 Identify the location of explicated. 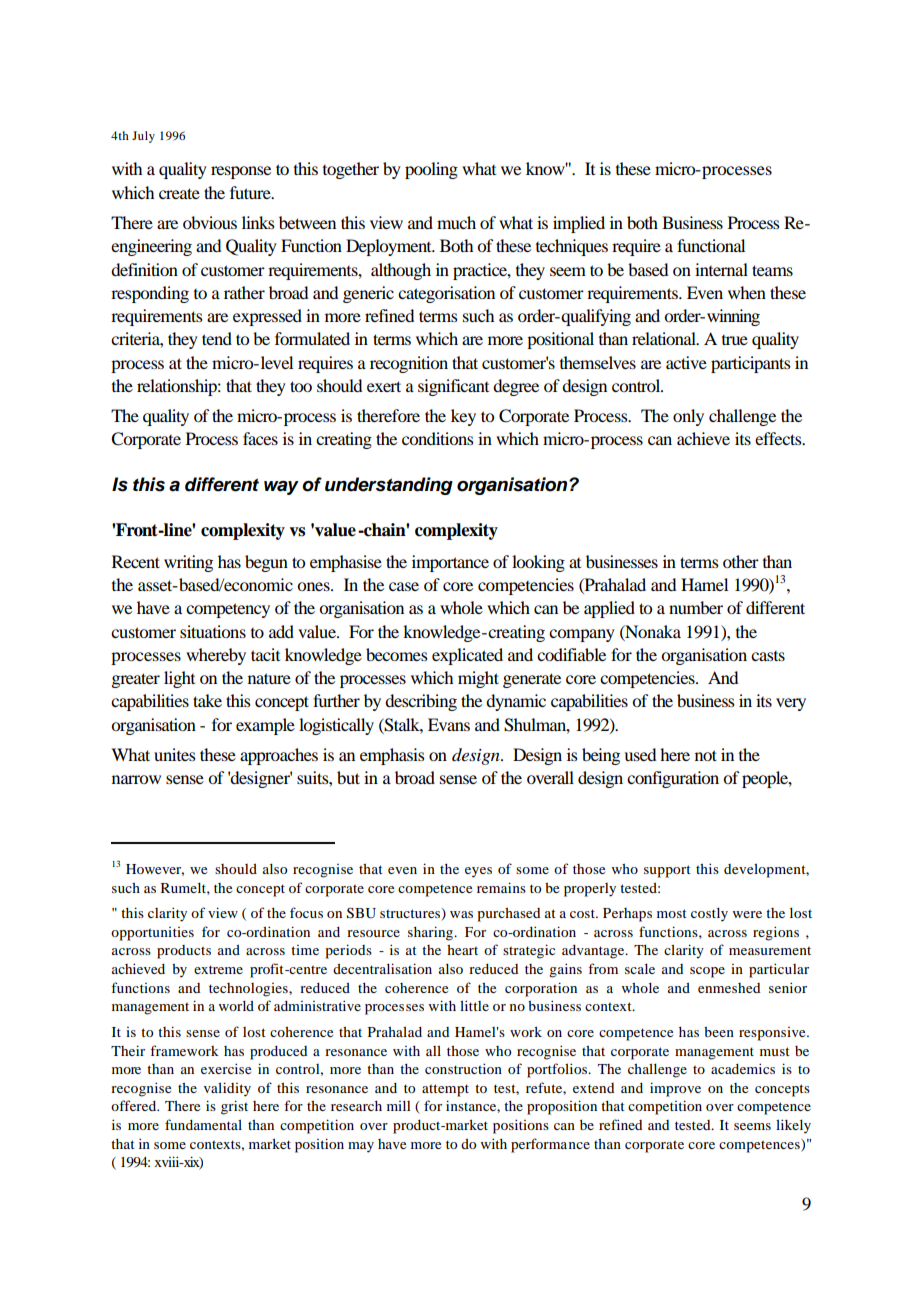
(467, 656).
